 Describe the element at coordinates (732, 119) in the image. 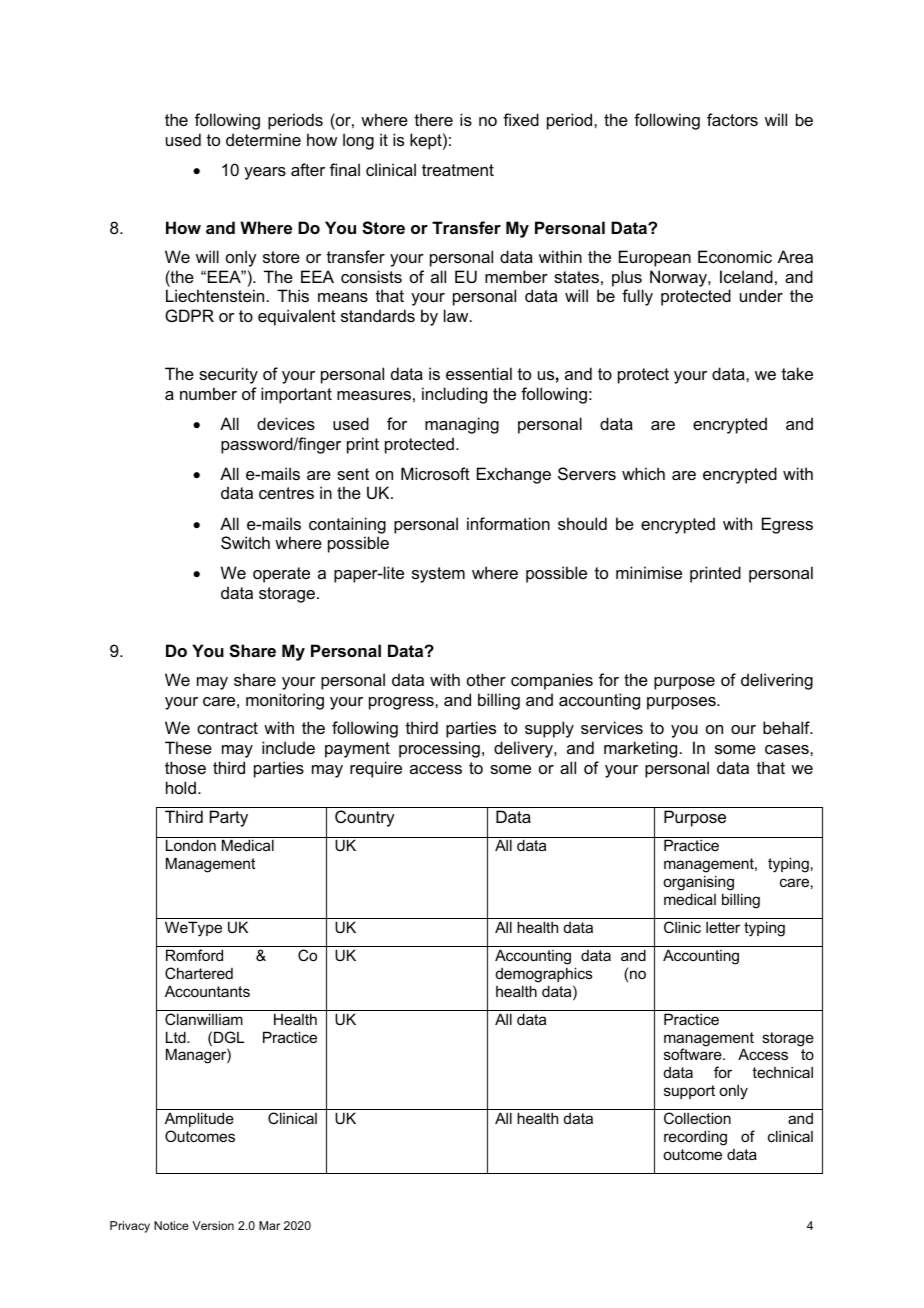

I see `factors` at that location.
